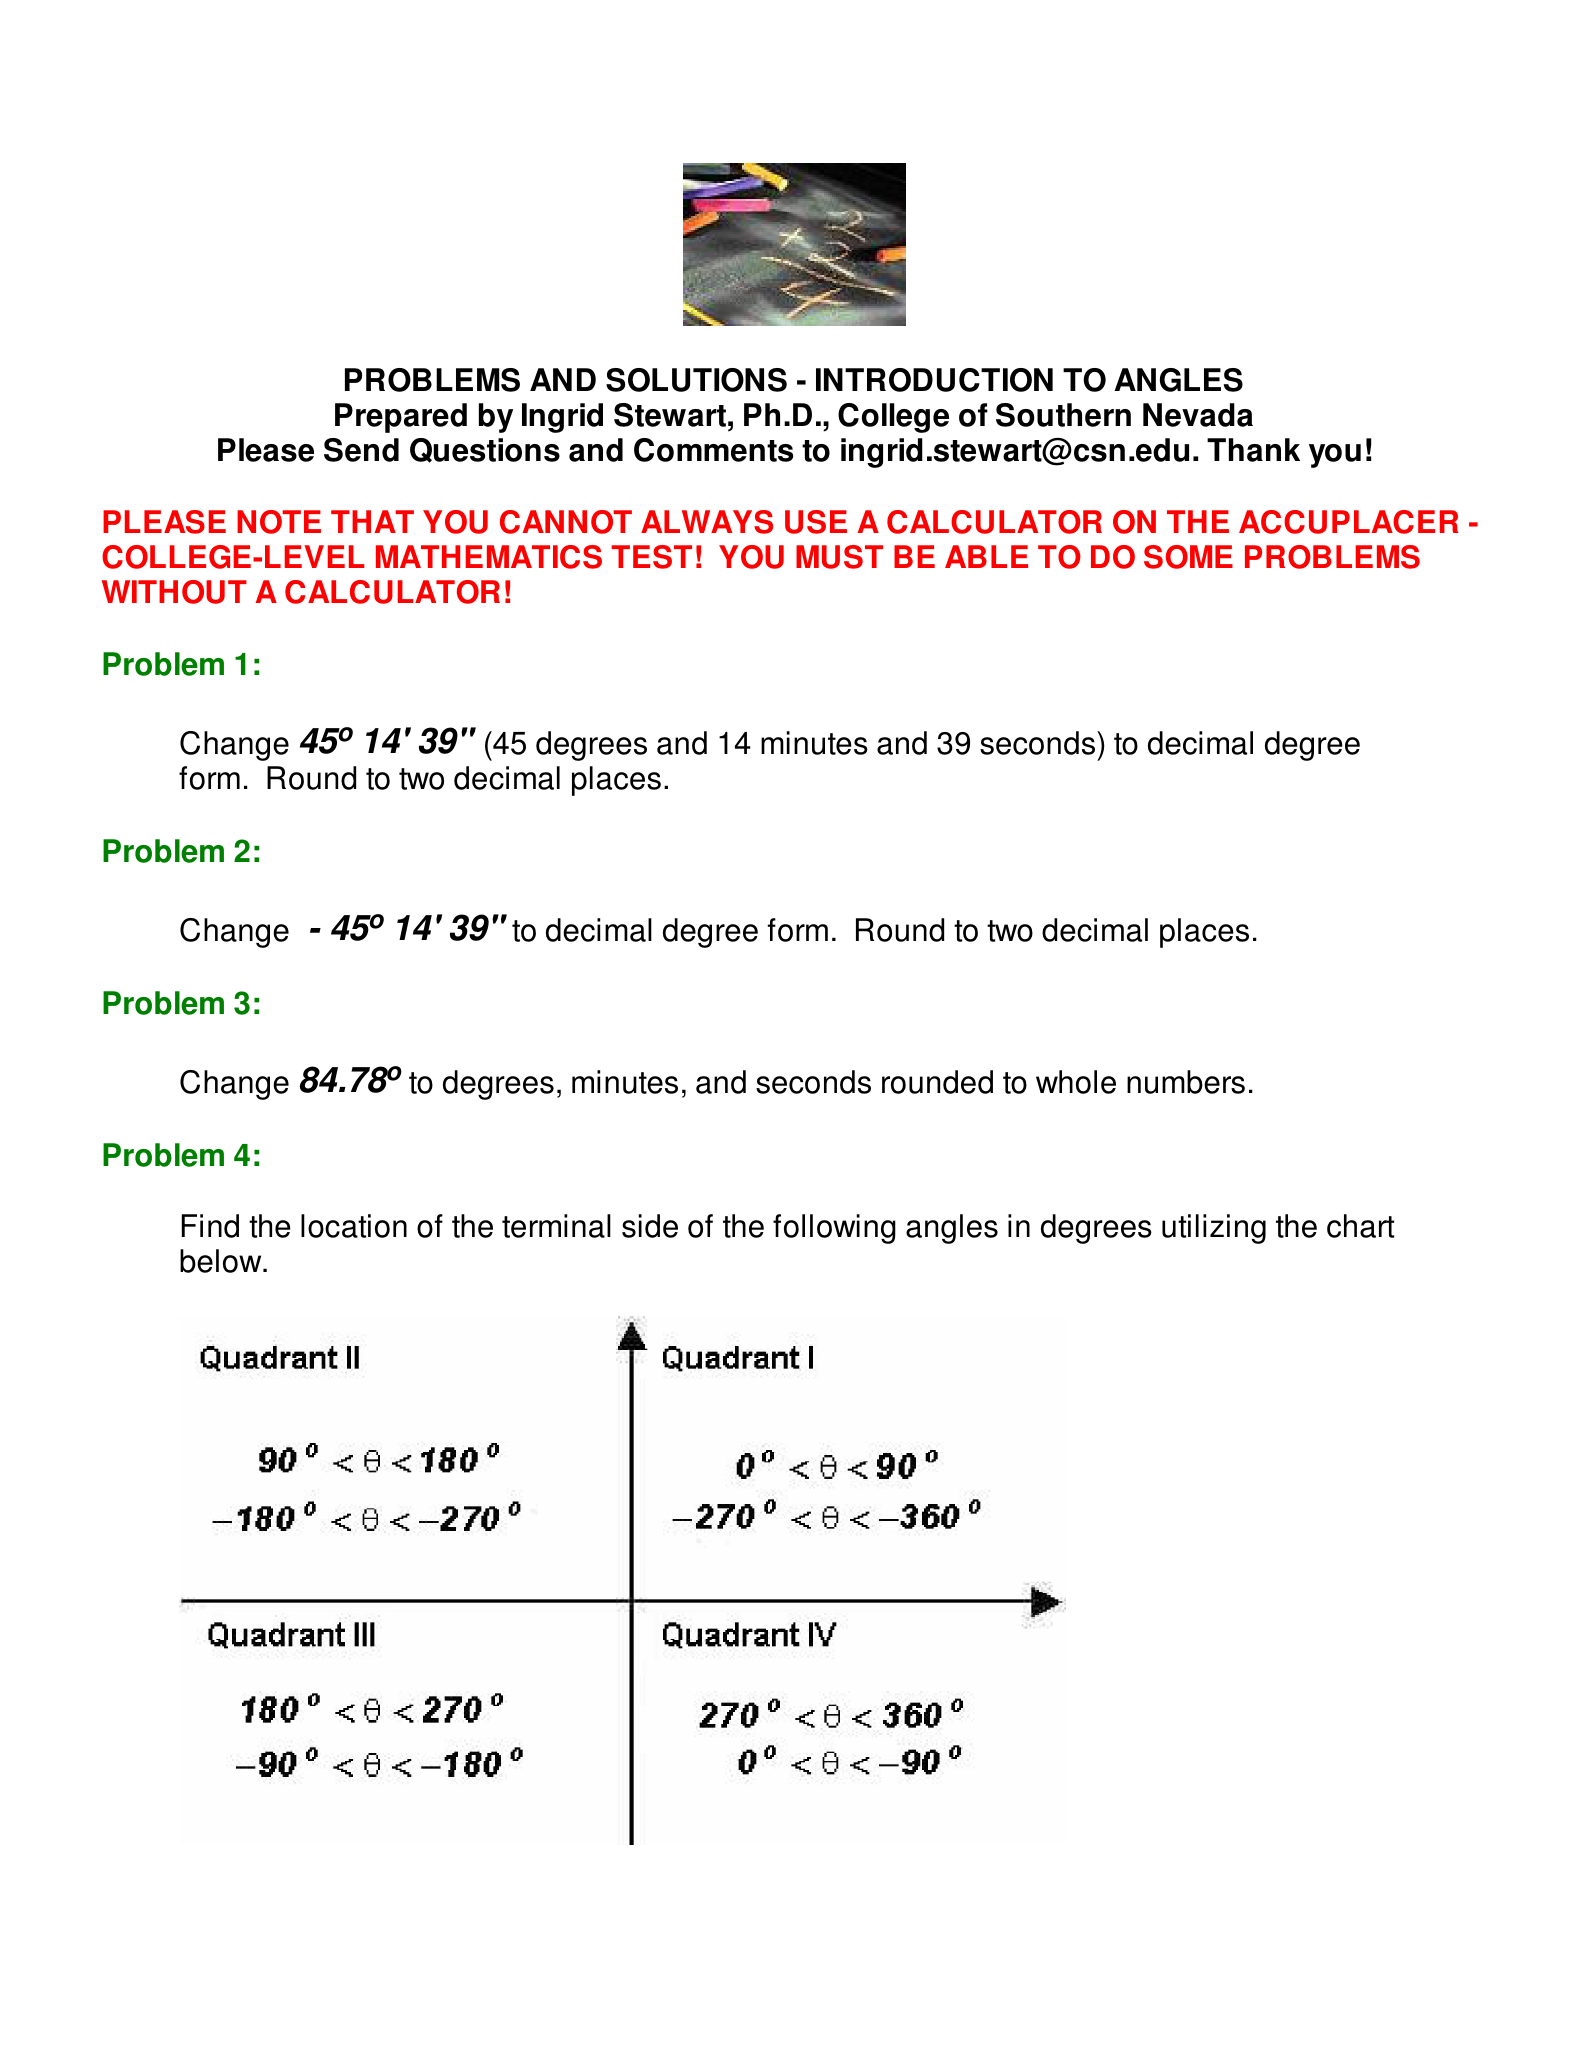  I want to click on Prepared, so click(401, 418).
